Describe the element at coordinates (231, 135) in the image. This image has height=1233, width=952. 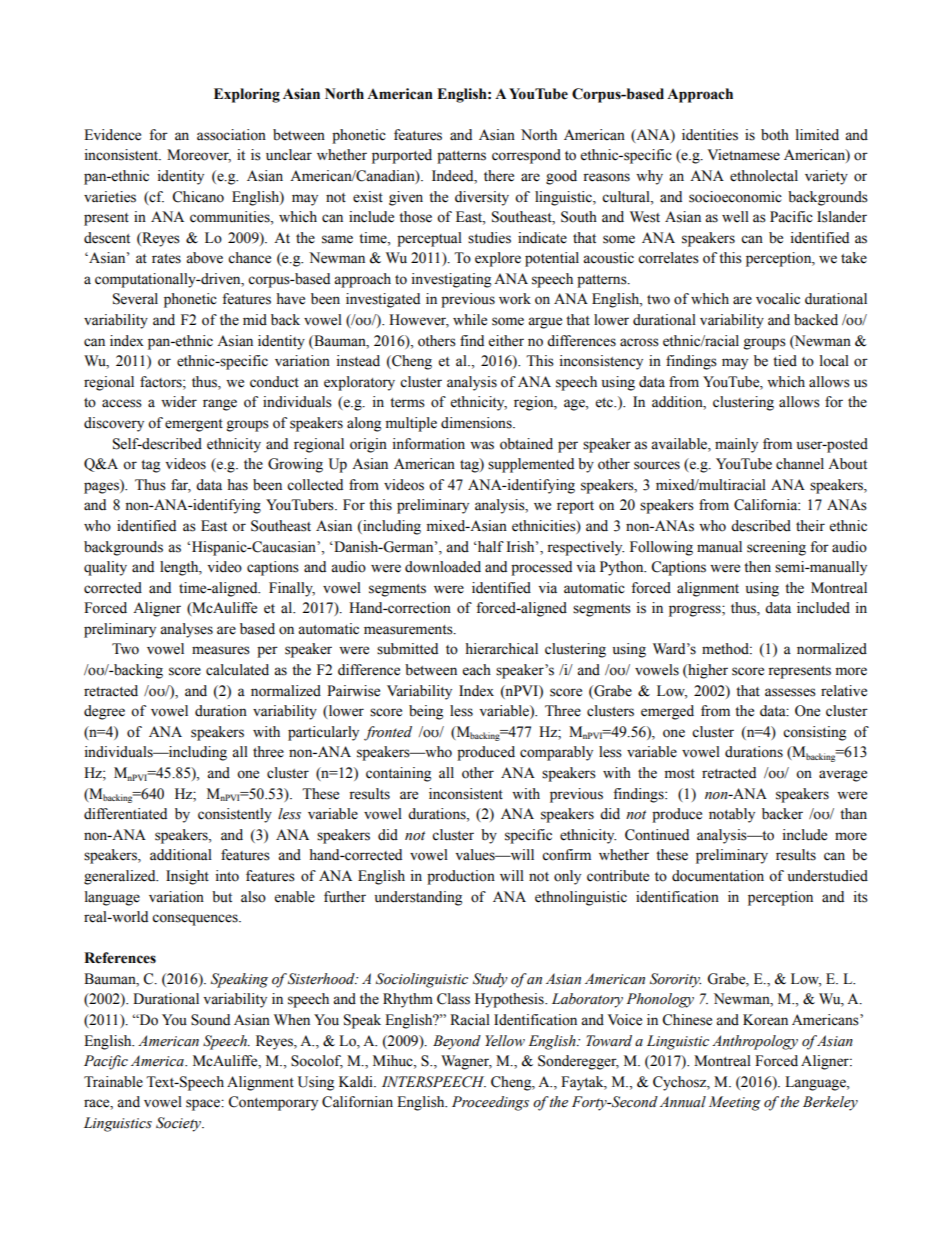
I see `association` at that location.
